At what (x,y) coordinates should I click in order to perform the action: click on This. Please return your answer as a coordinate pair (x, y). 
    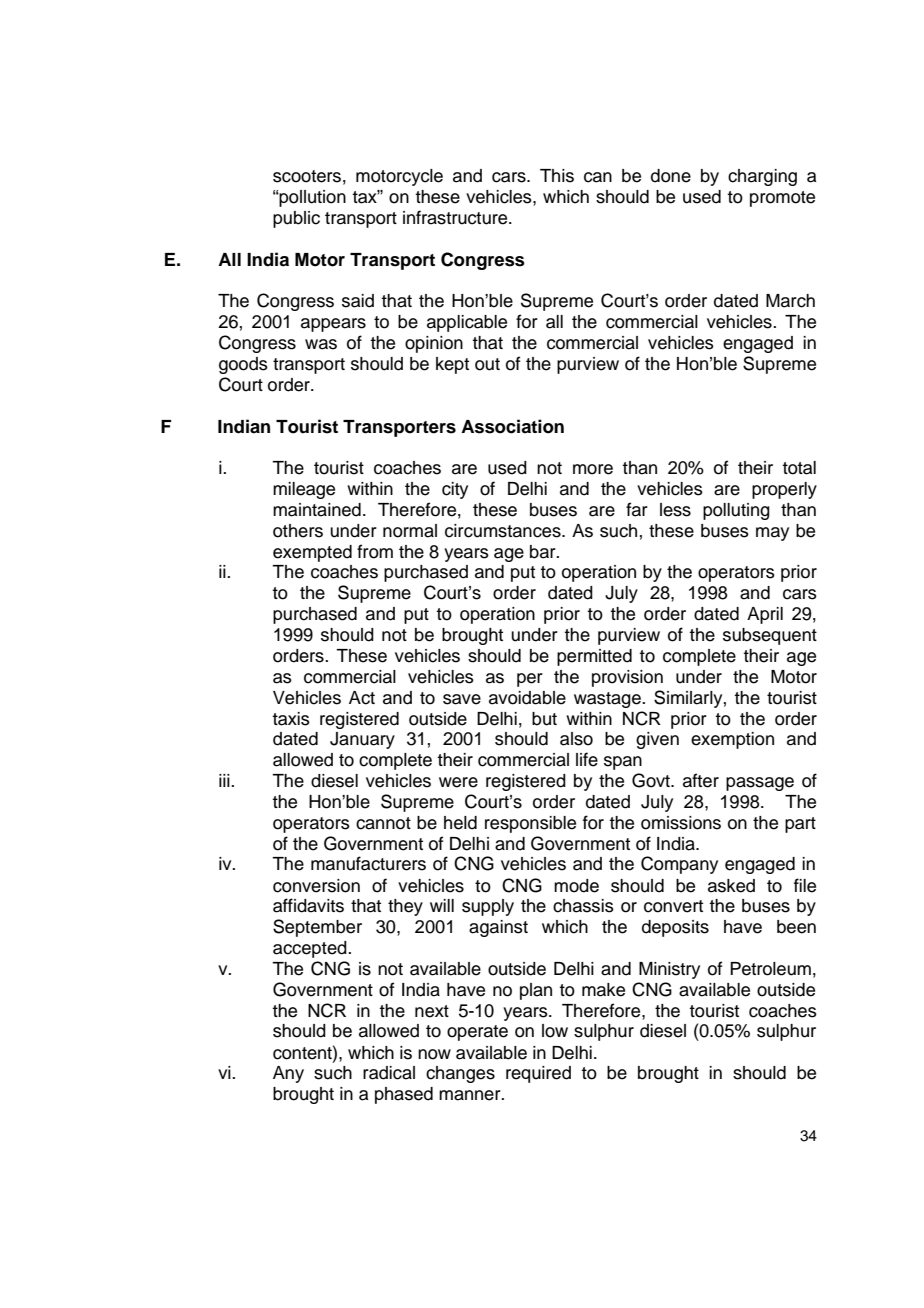
    Looking at the image, I should click on (557, 176).
